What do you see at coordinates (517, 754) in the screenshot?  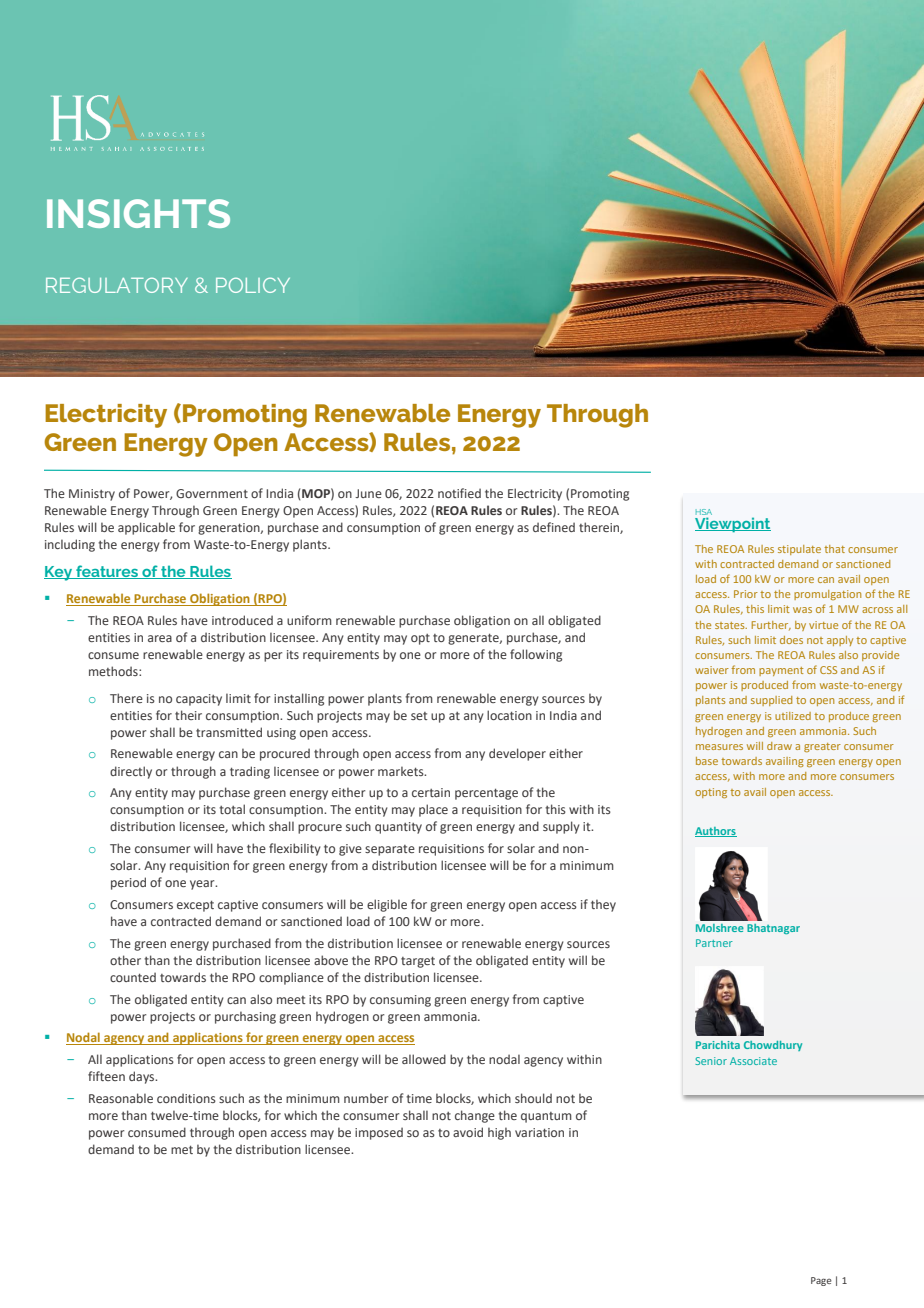 I see `developer` at bounding box center [517, 754].
